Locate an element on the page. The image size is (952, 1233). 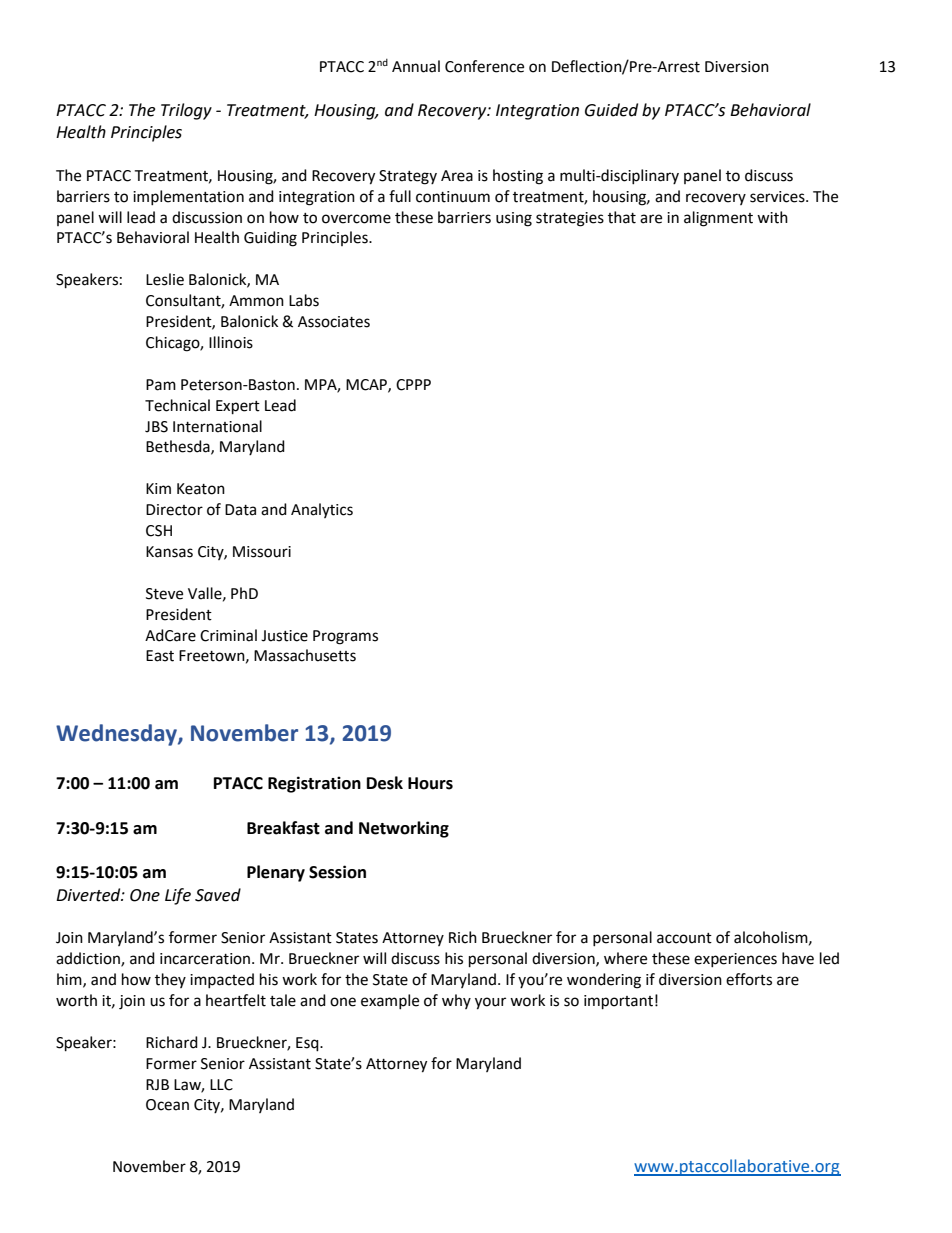
Life is located at coordinates (178, 896).
